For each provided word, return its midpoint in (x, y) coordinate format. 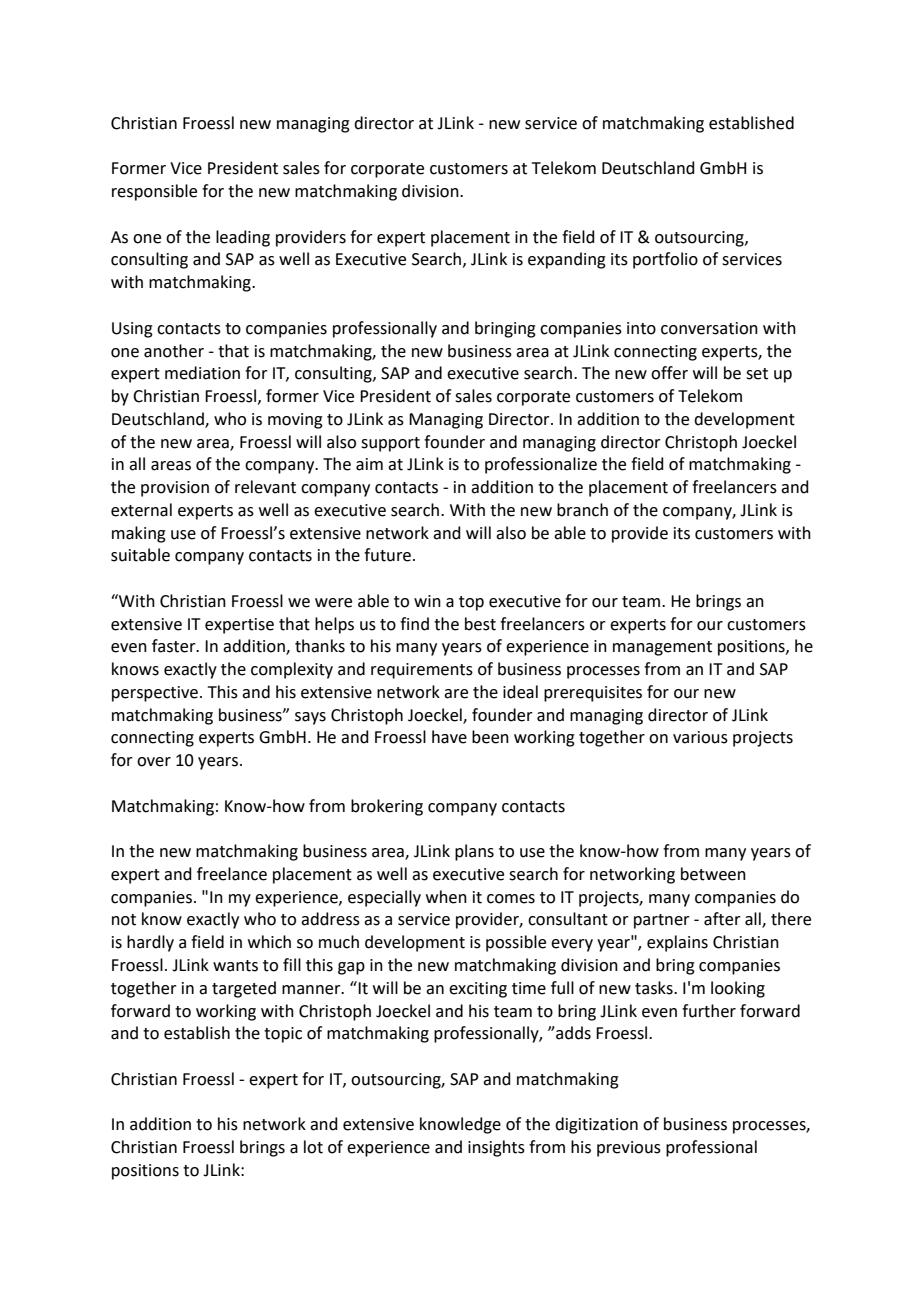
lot (313, 1147)
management (662, 648)
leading (243, 238)
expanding (567, 260)
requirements (422, 671)
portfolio (665, 260)
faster (175, 646)
